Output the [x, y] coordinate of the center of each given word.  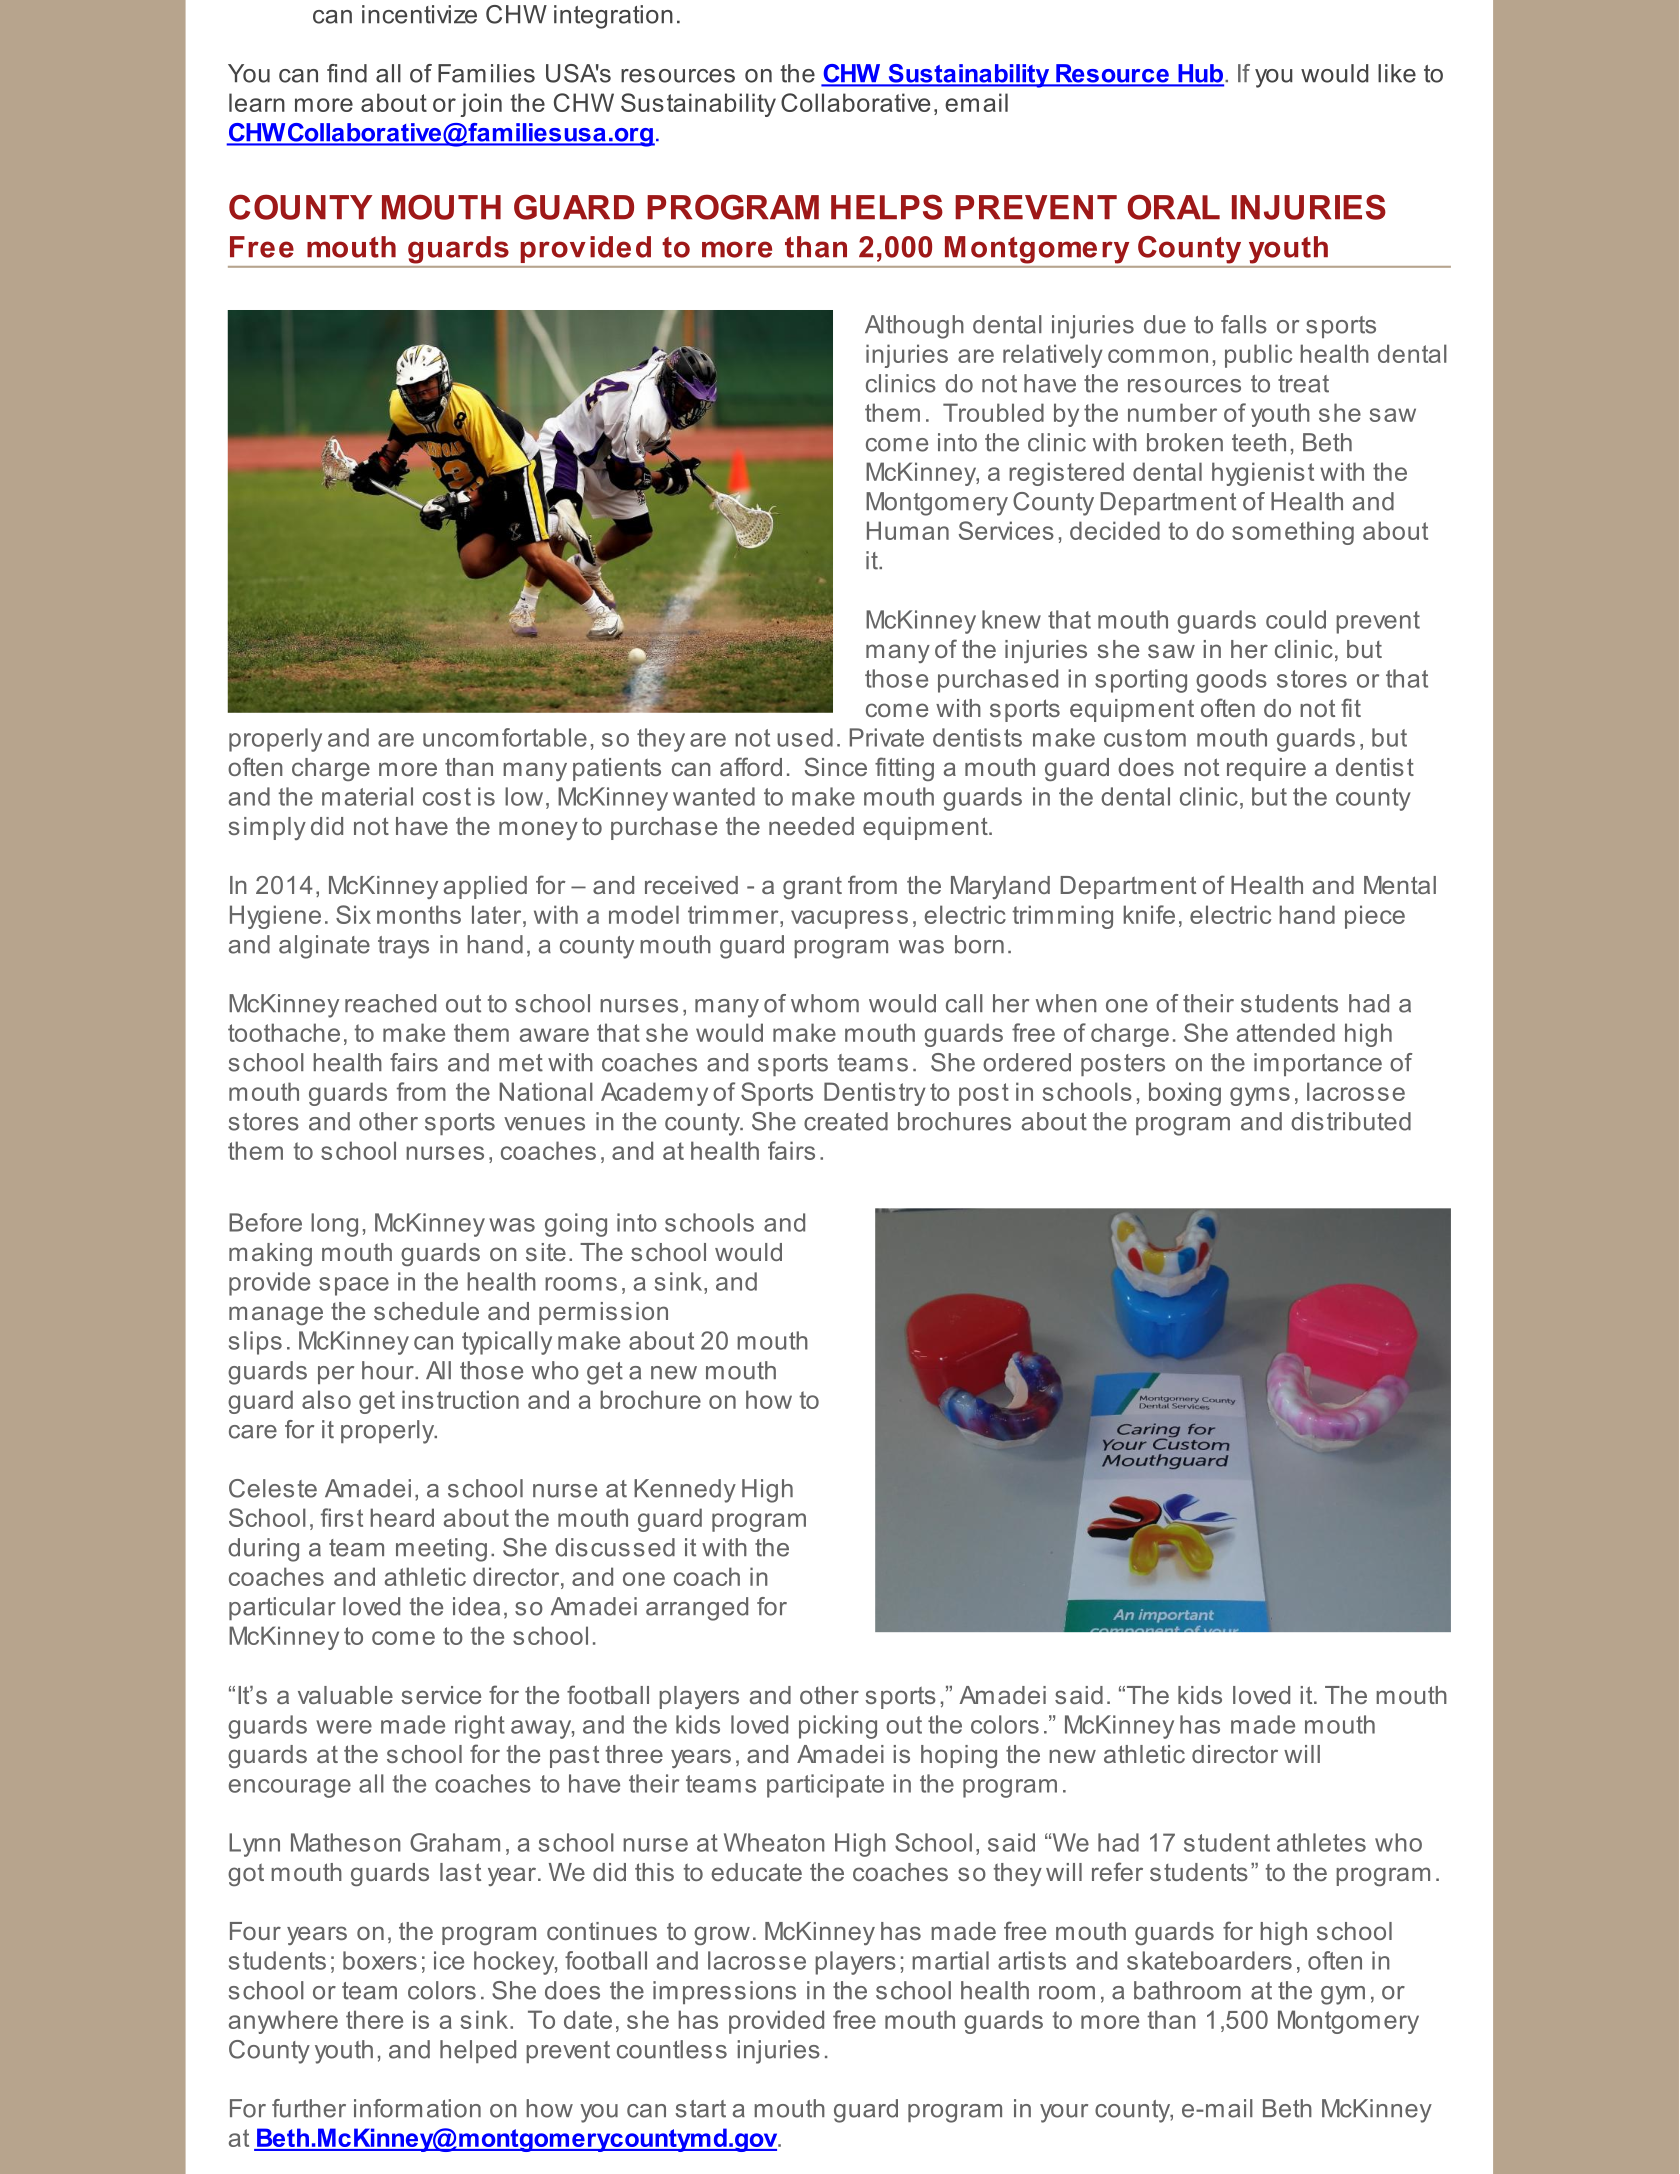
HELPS [887, 207]
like [1397, 73]
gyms [1260, 1096]
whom [825, 1003]
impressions [724, 1992]
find [347, 73]
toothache [284, 1032]
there [374, 2019]
